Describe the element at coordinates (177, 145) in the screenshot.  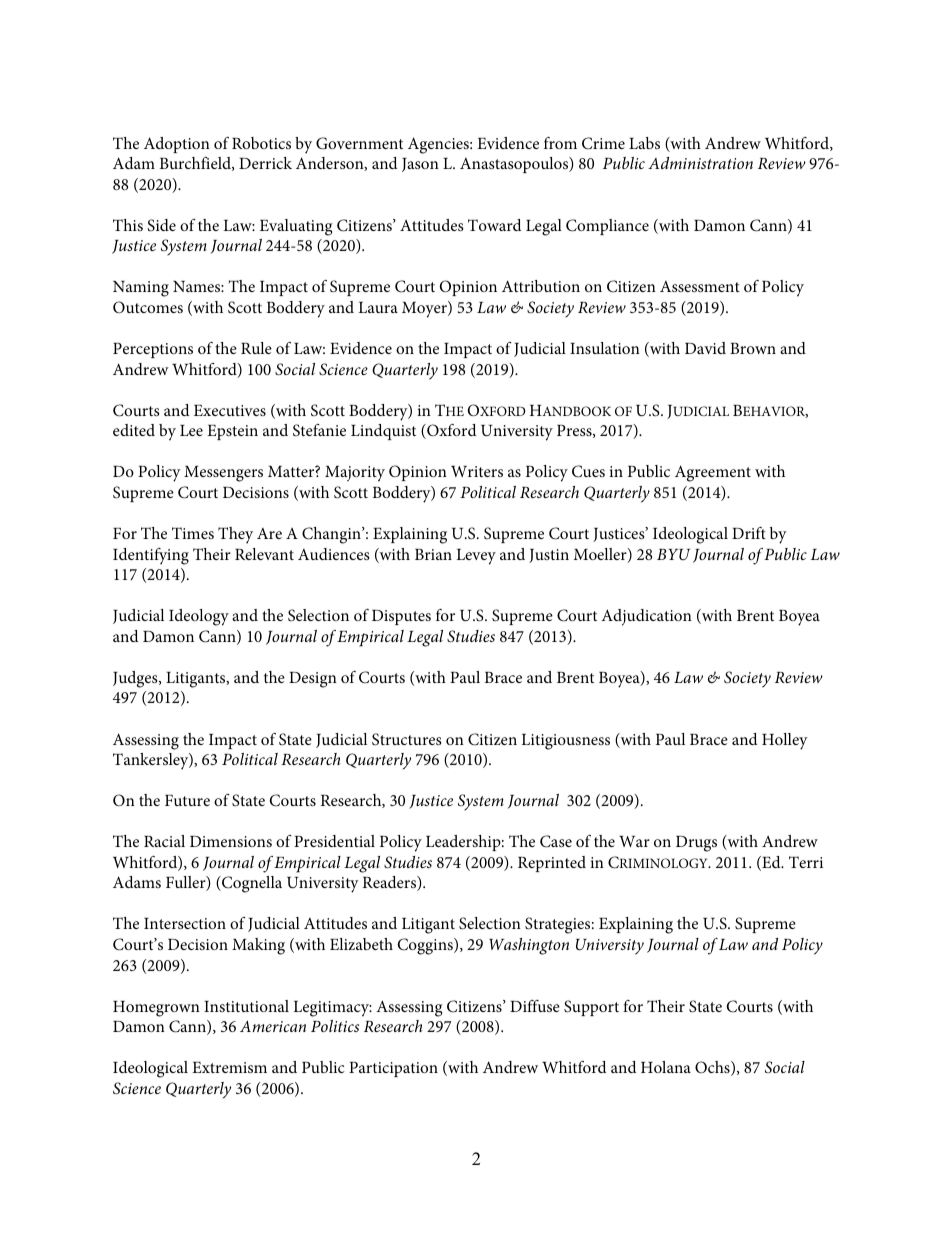
I see `Adoption` at that location.
